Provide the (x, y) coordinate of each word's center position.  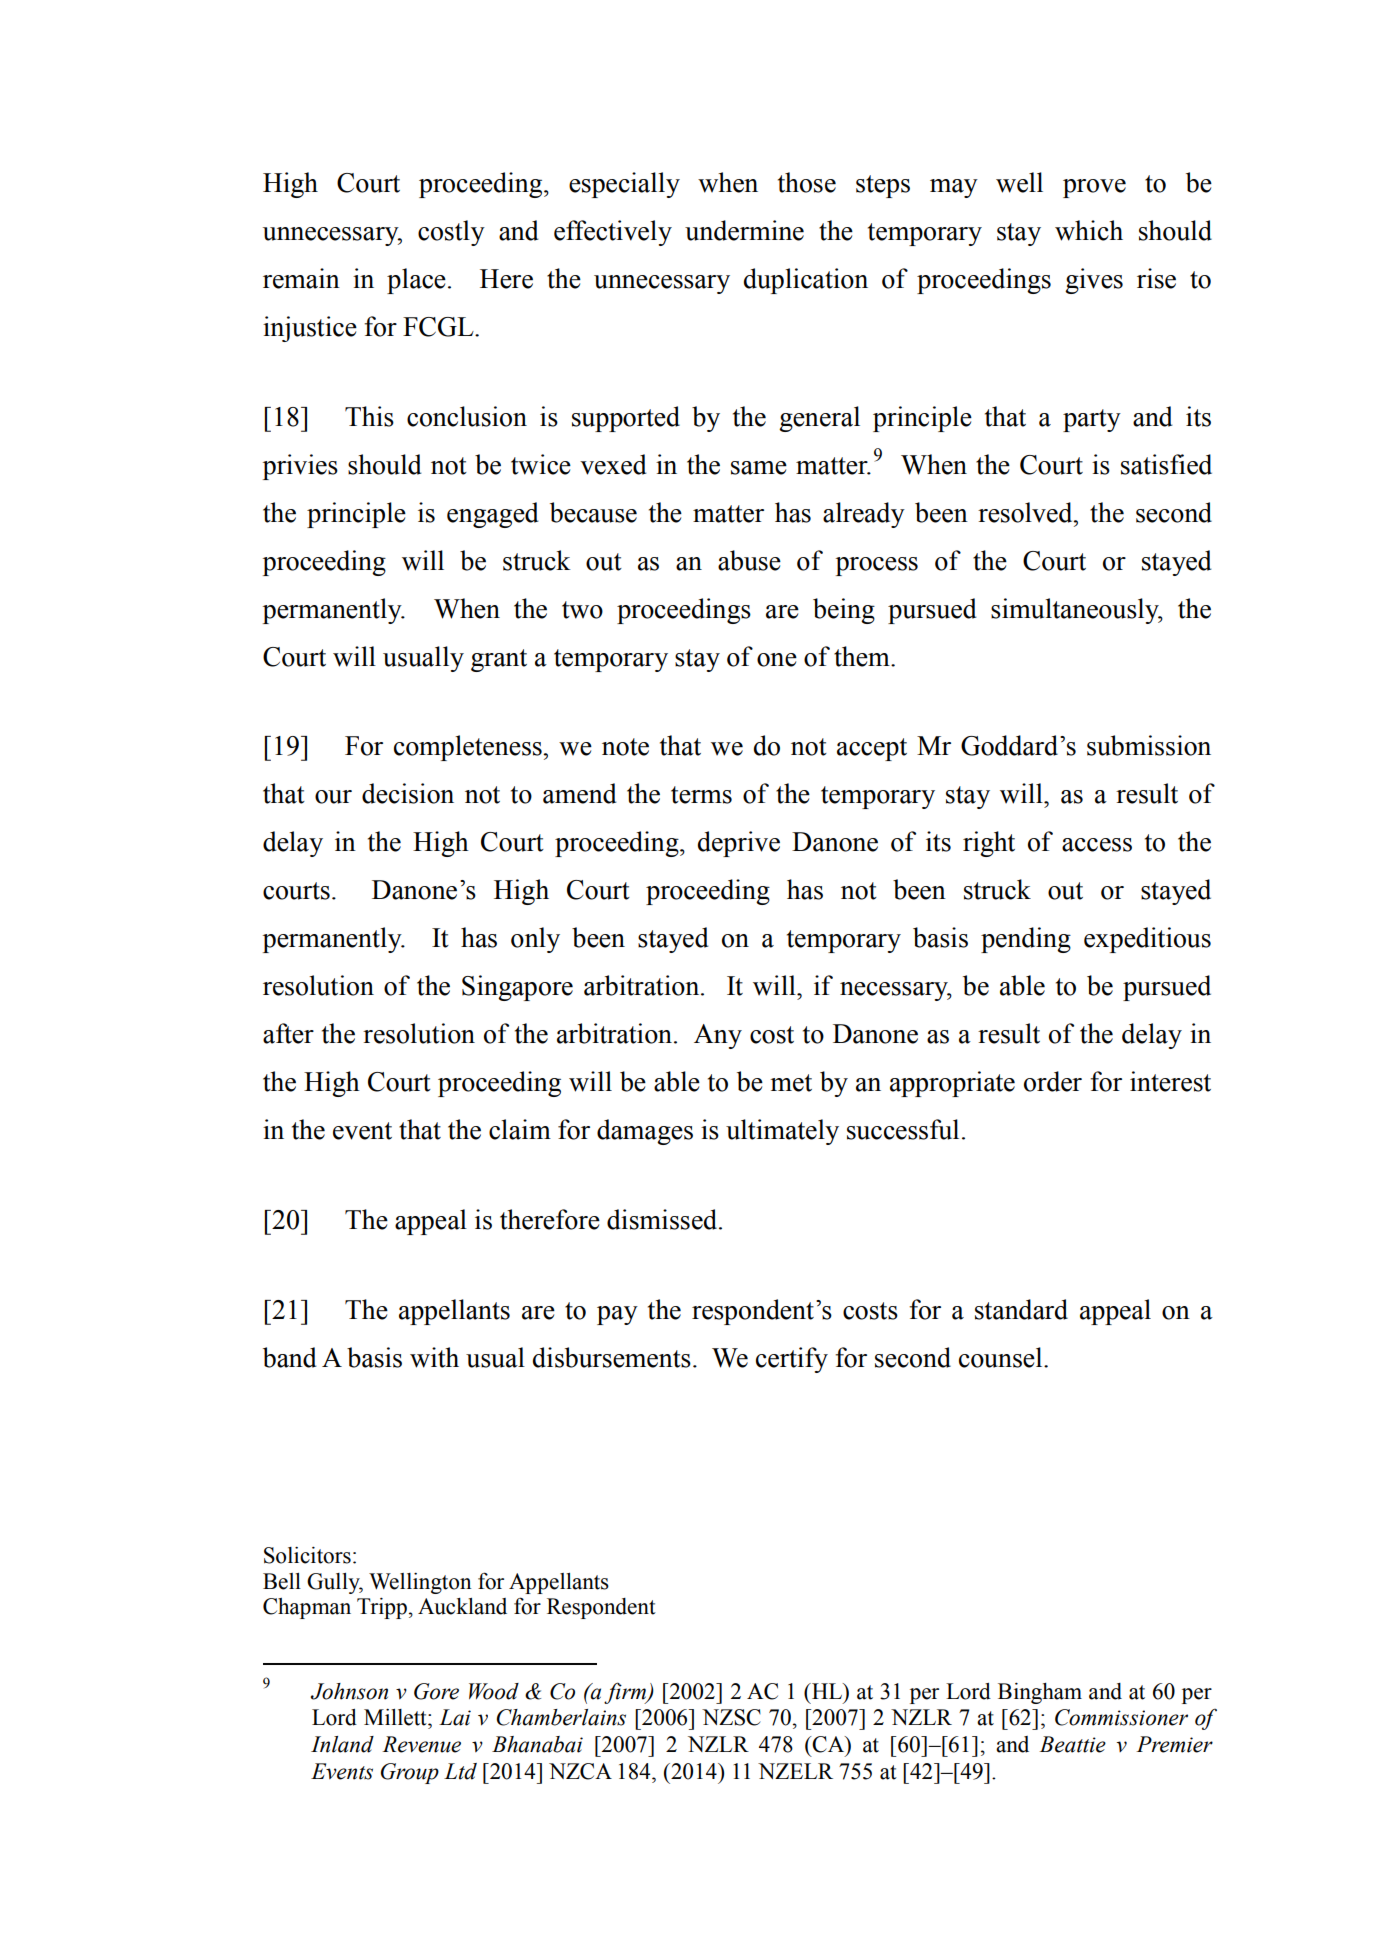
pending (1026, 940)
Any (718, 1036)
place (416, 281)
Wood (494, 1691)
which (1089, 230)
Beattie (1072, 1744)
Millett (396, 1717)
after (288, 1033)
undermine (744, 230)
